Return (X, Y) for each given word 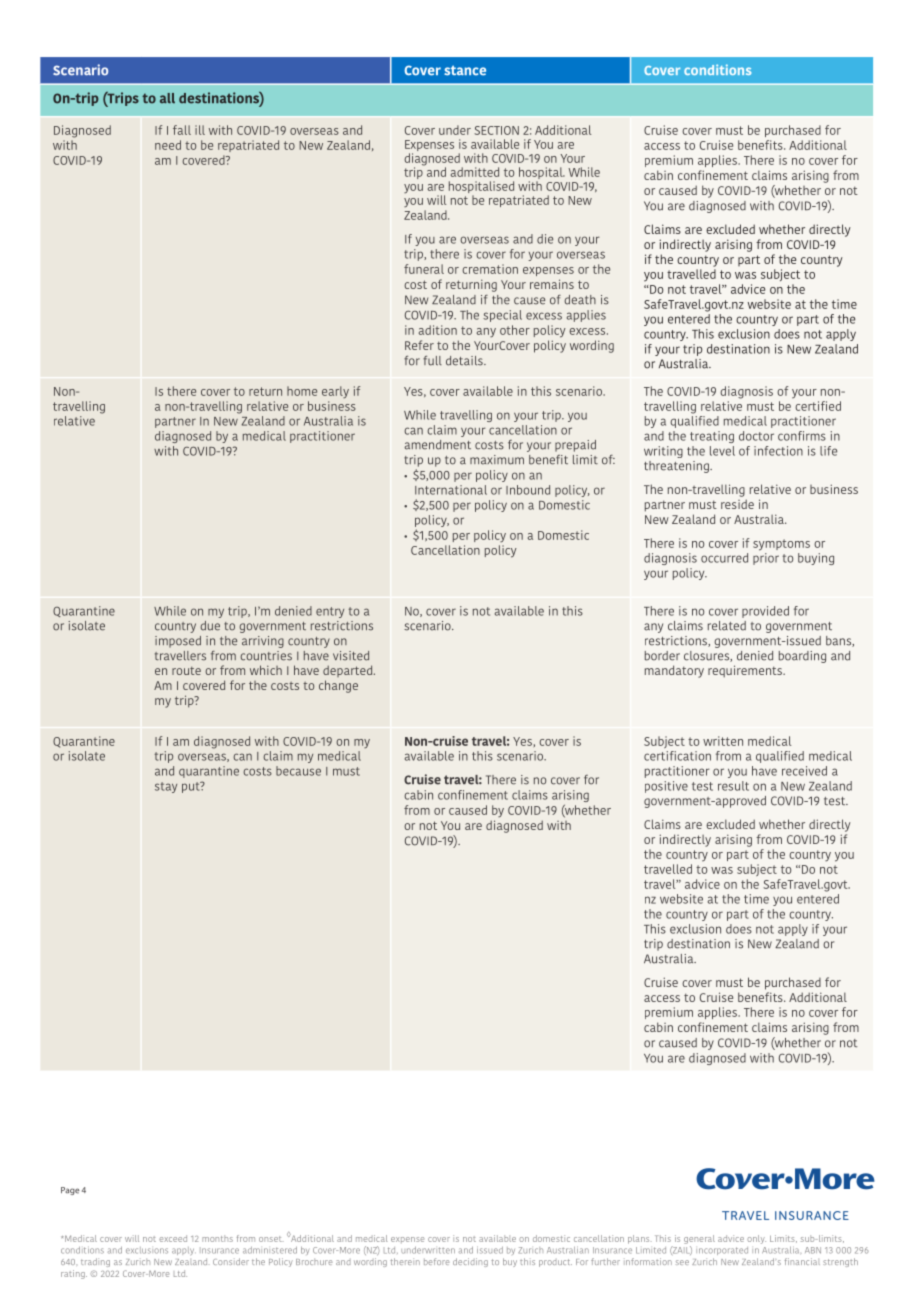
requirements (746, 671)
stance (465, 70)
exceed (173, 1238)
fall (182, 130)
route (186, 671)
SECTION (496, 130)
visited (351, 656)
